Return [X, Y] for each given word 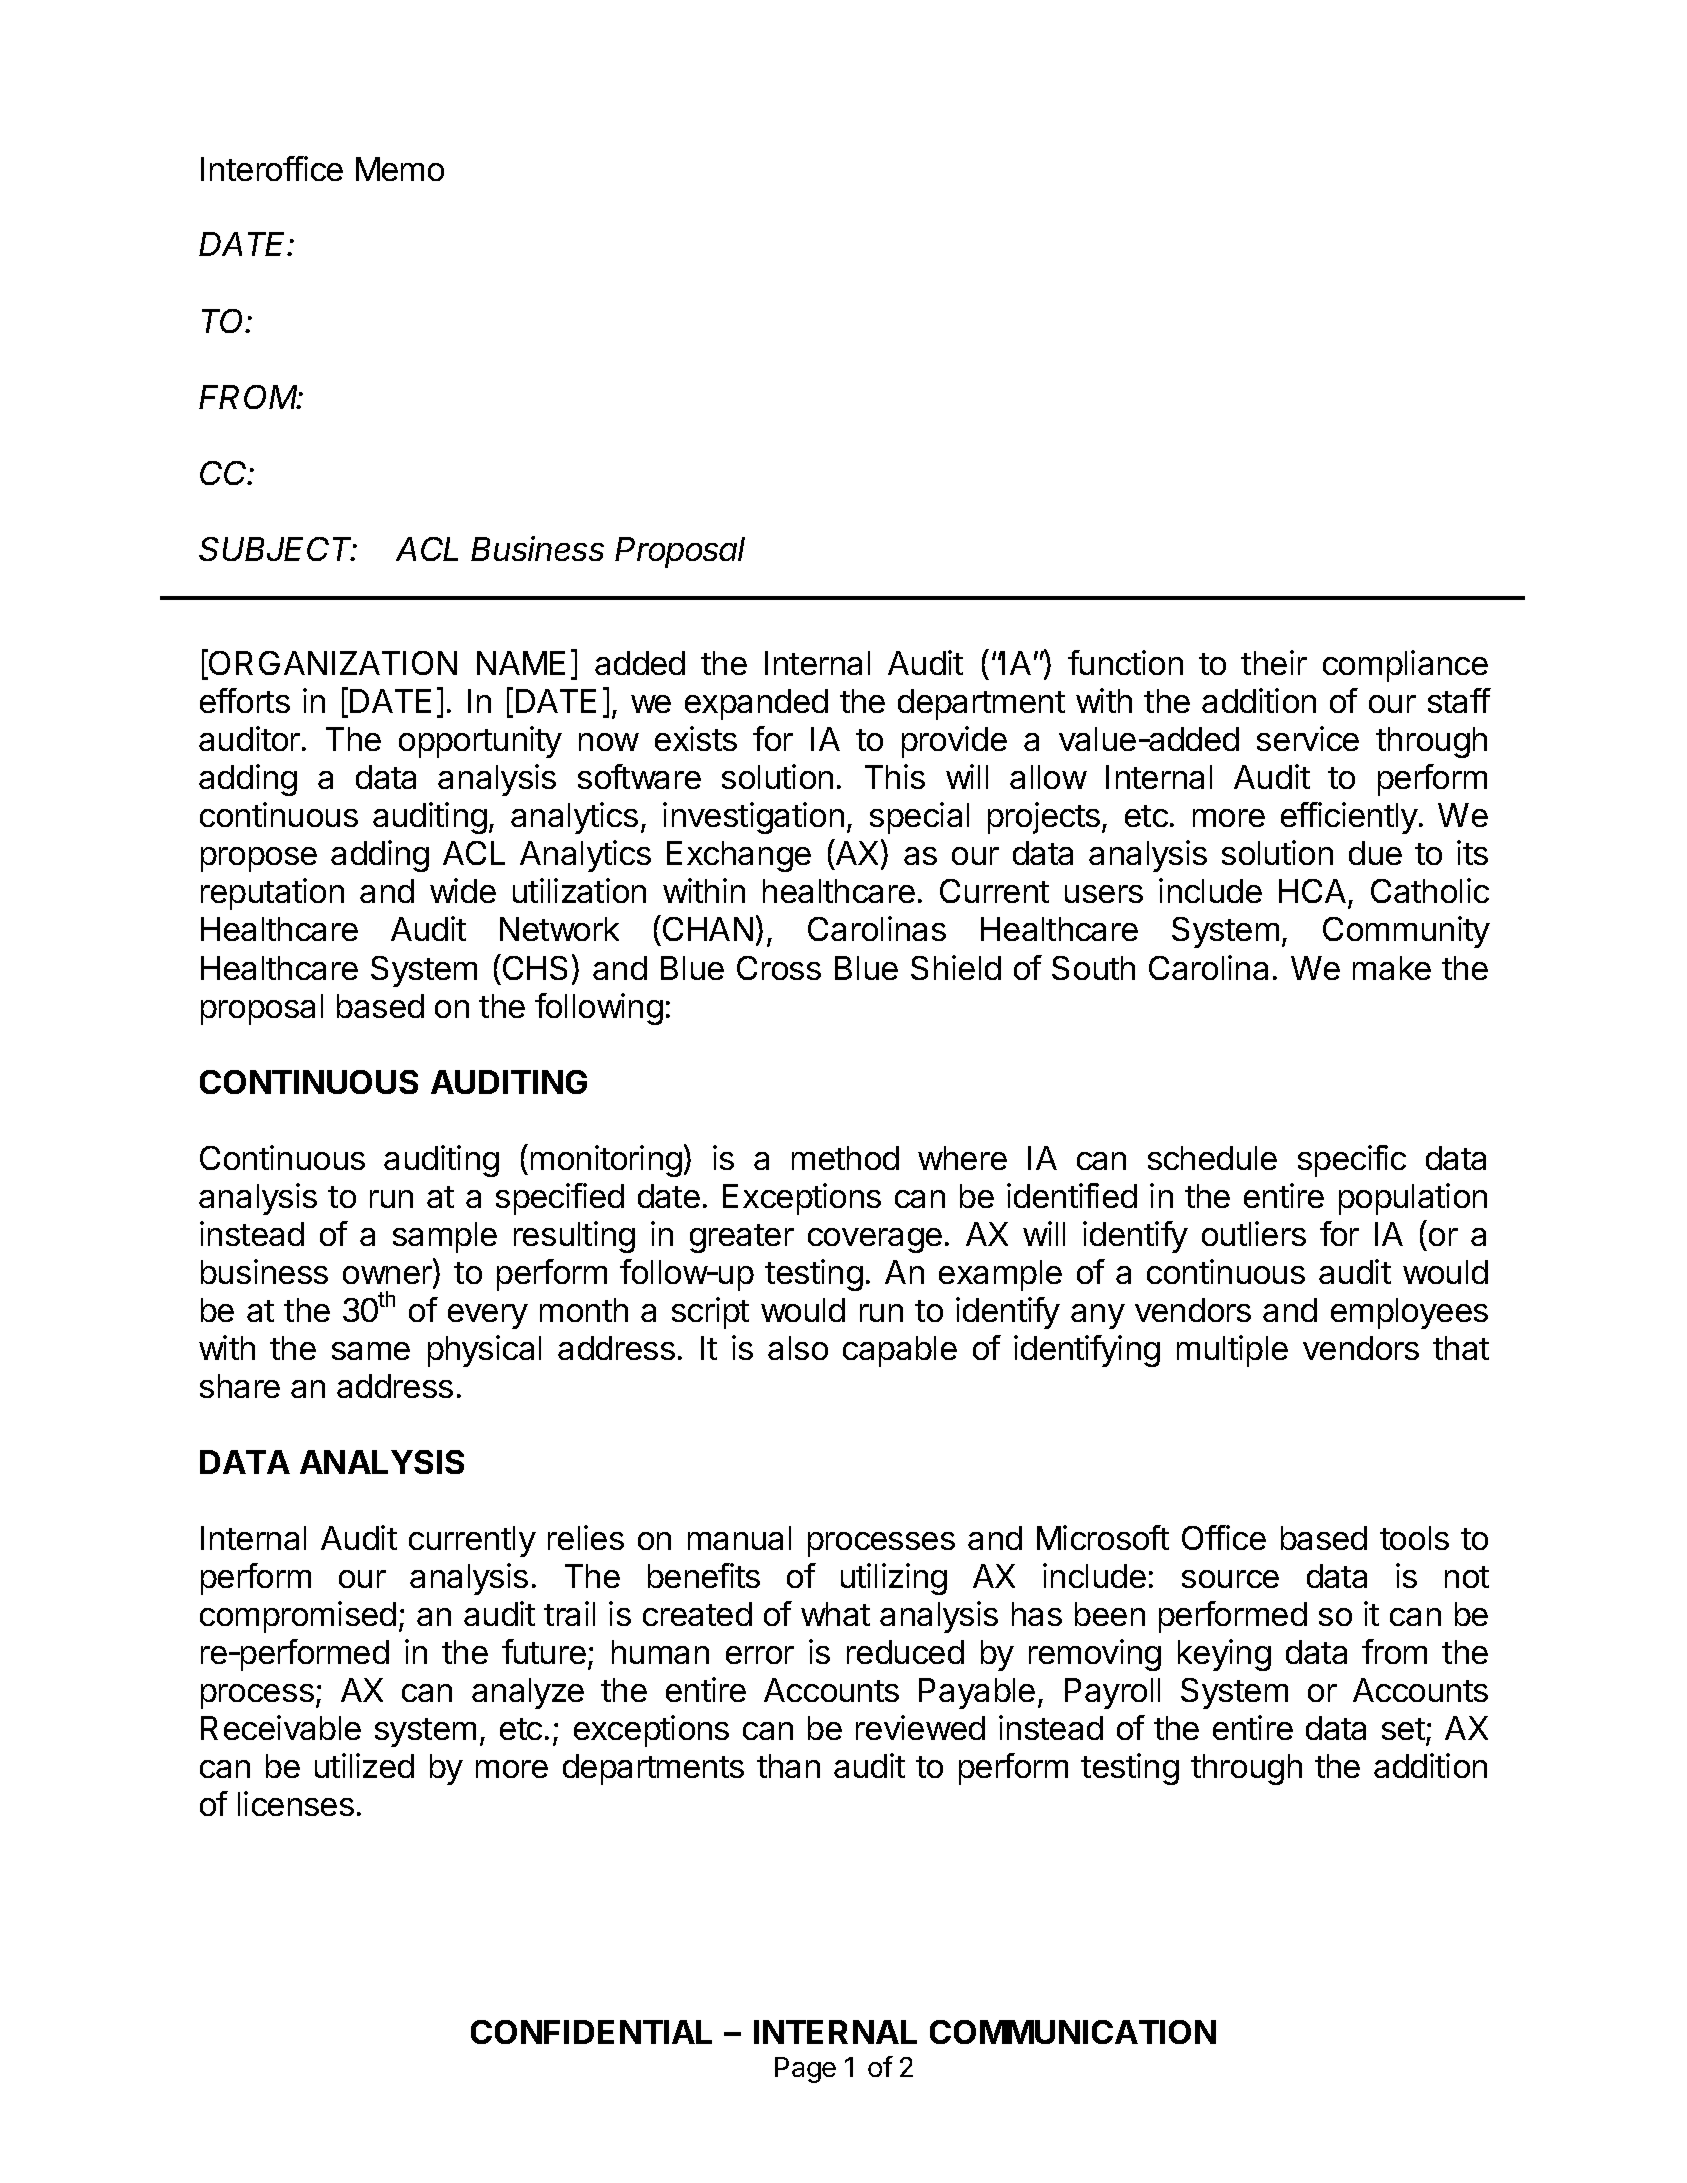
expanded [756, 704]
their [1274, 662]
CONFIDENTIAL [591, 2032]
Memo [400, 169]
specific [1352, 1161]
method [845, 1158]
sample [445, 1237]
